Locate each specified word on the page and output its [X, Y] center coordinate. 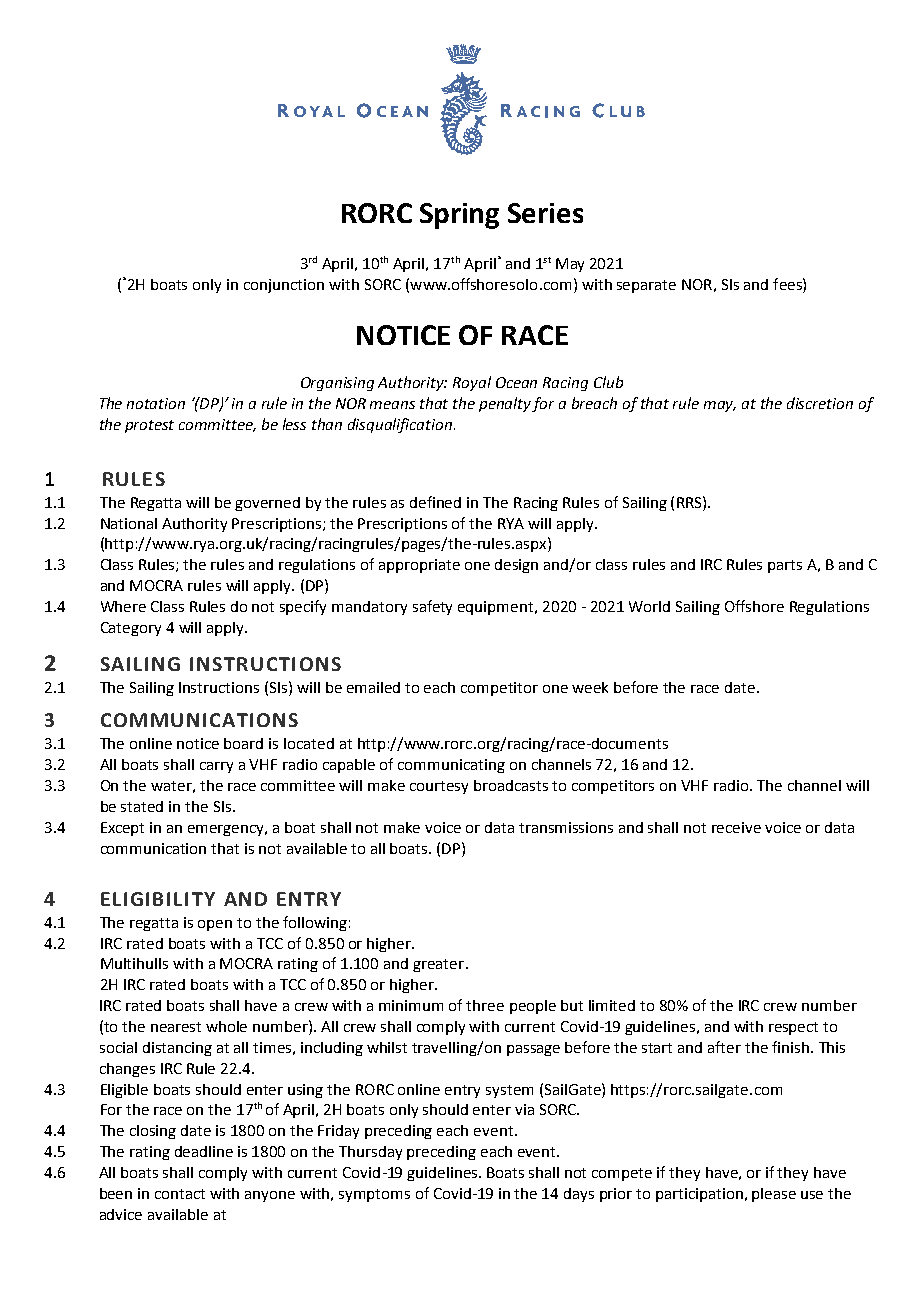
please [774, 1195]
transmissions [566, 827]
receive [736, 827]
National [129, 523]
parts [785, 566]
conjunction [284, 286]
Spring [459, 216]
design [516, 566]
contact [180, 1194]
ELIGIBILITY [158, 899]
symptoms [374, 1195]
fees [788, 284]
